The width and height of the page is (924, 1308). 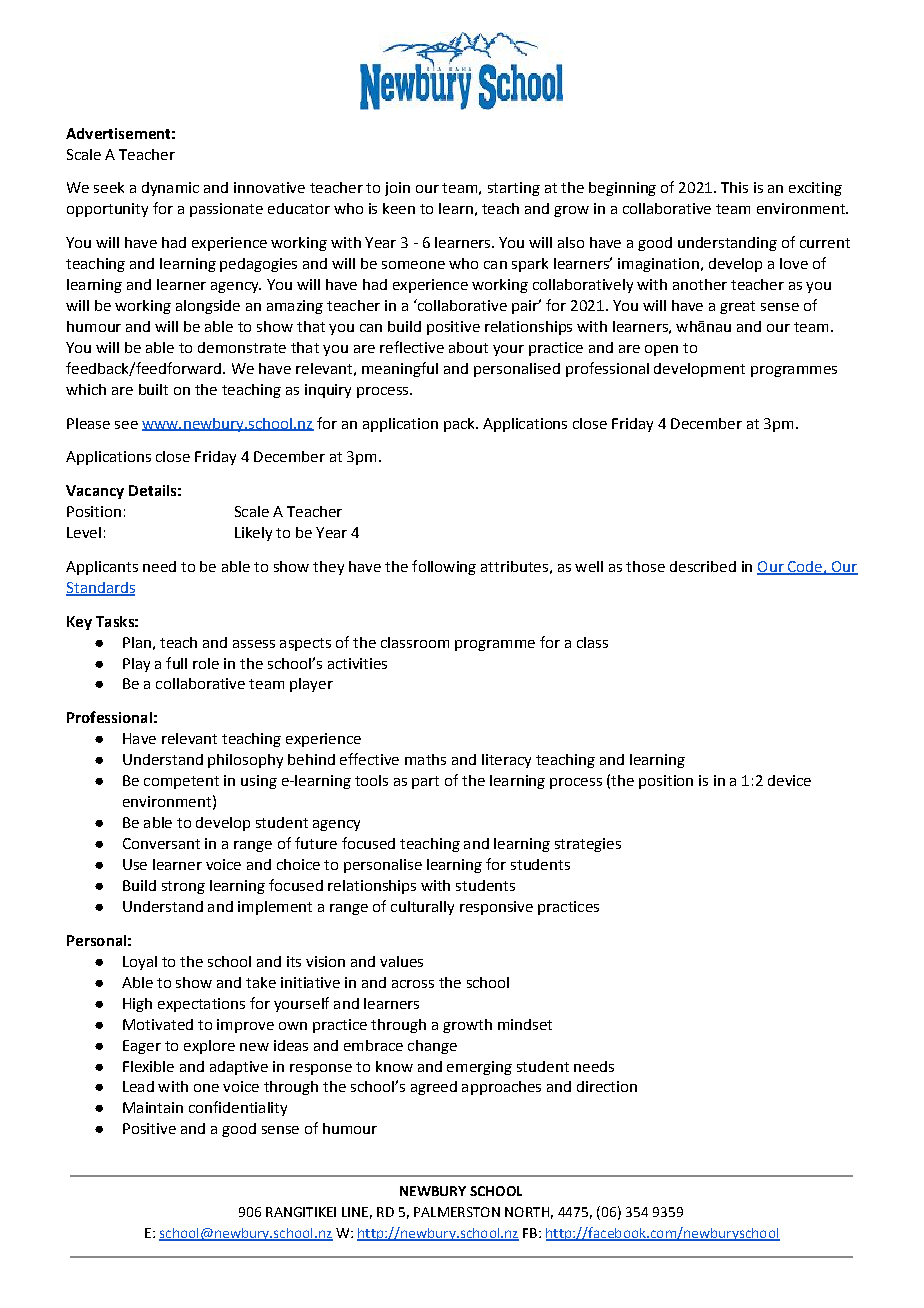 I want to click on device, so click(x=789, y=780).
